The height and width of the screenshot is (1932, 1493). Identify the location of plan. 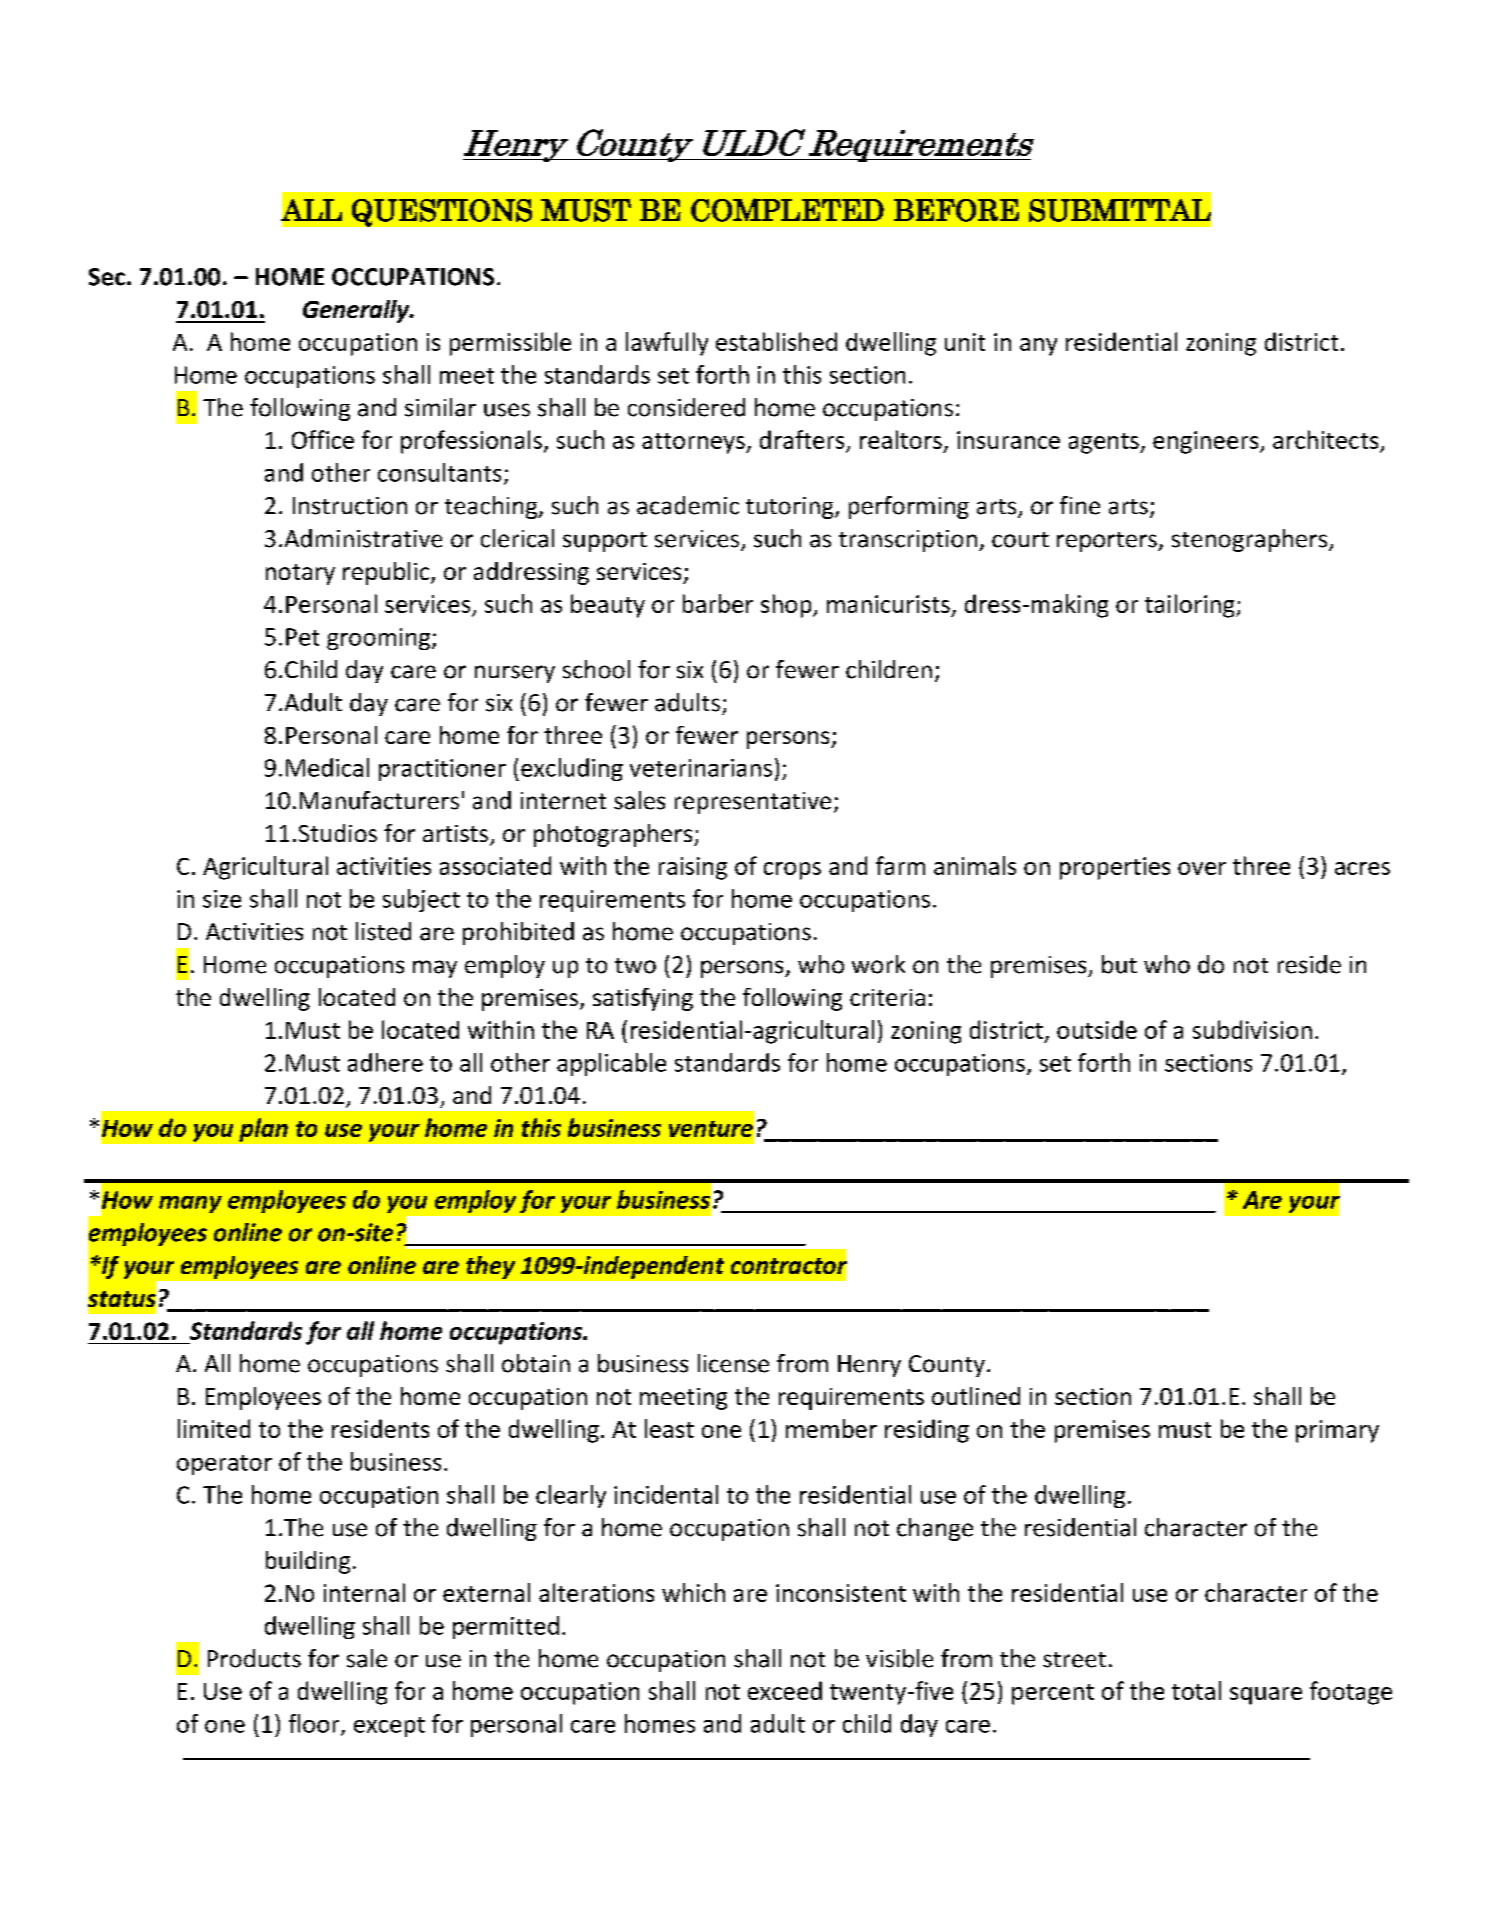
(263, 1130).
